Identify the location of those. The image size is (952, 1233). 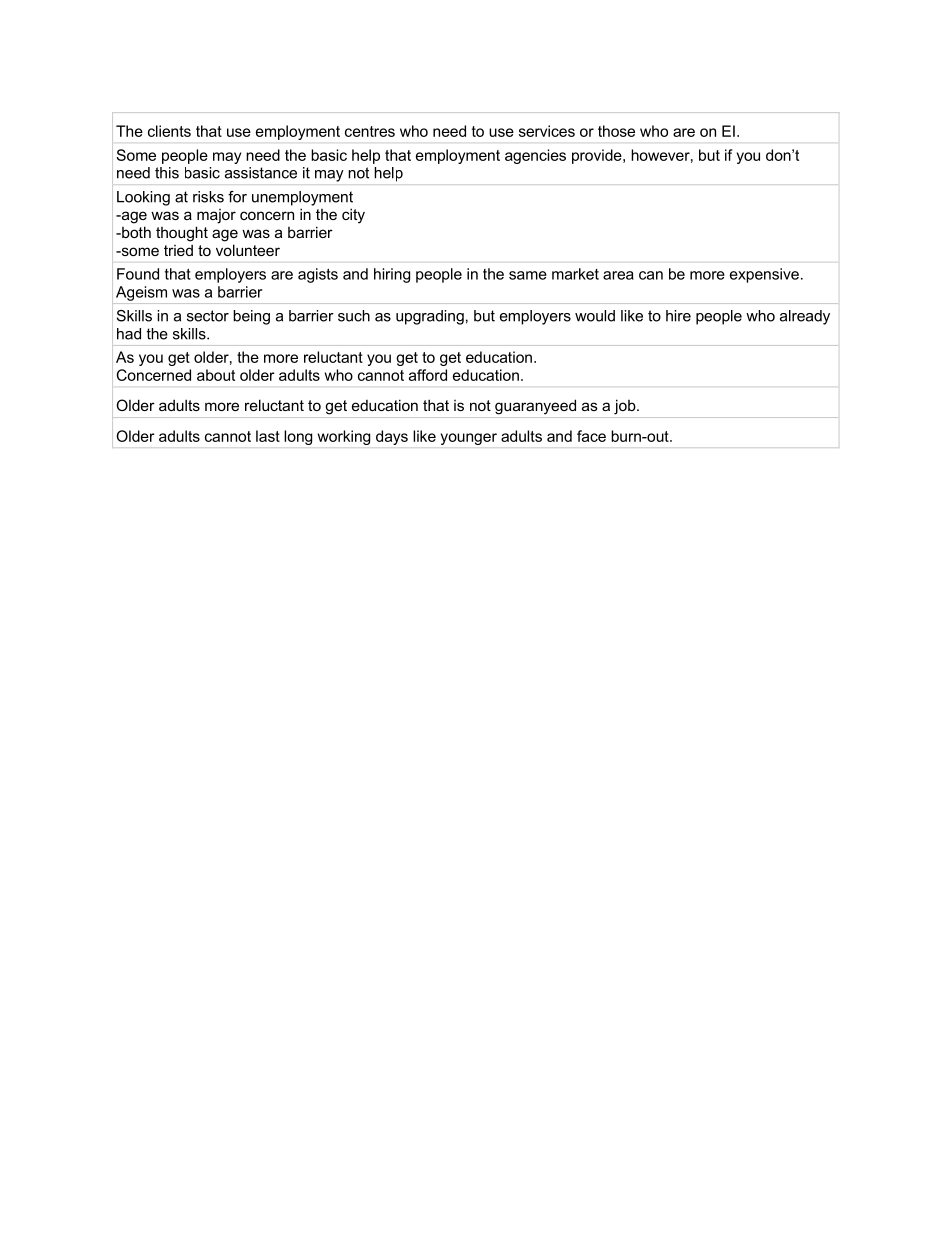
(616, 131).
